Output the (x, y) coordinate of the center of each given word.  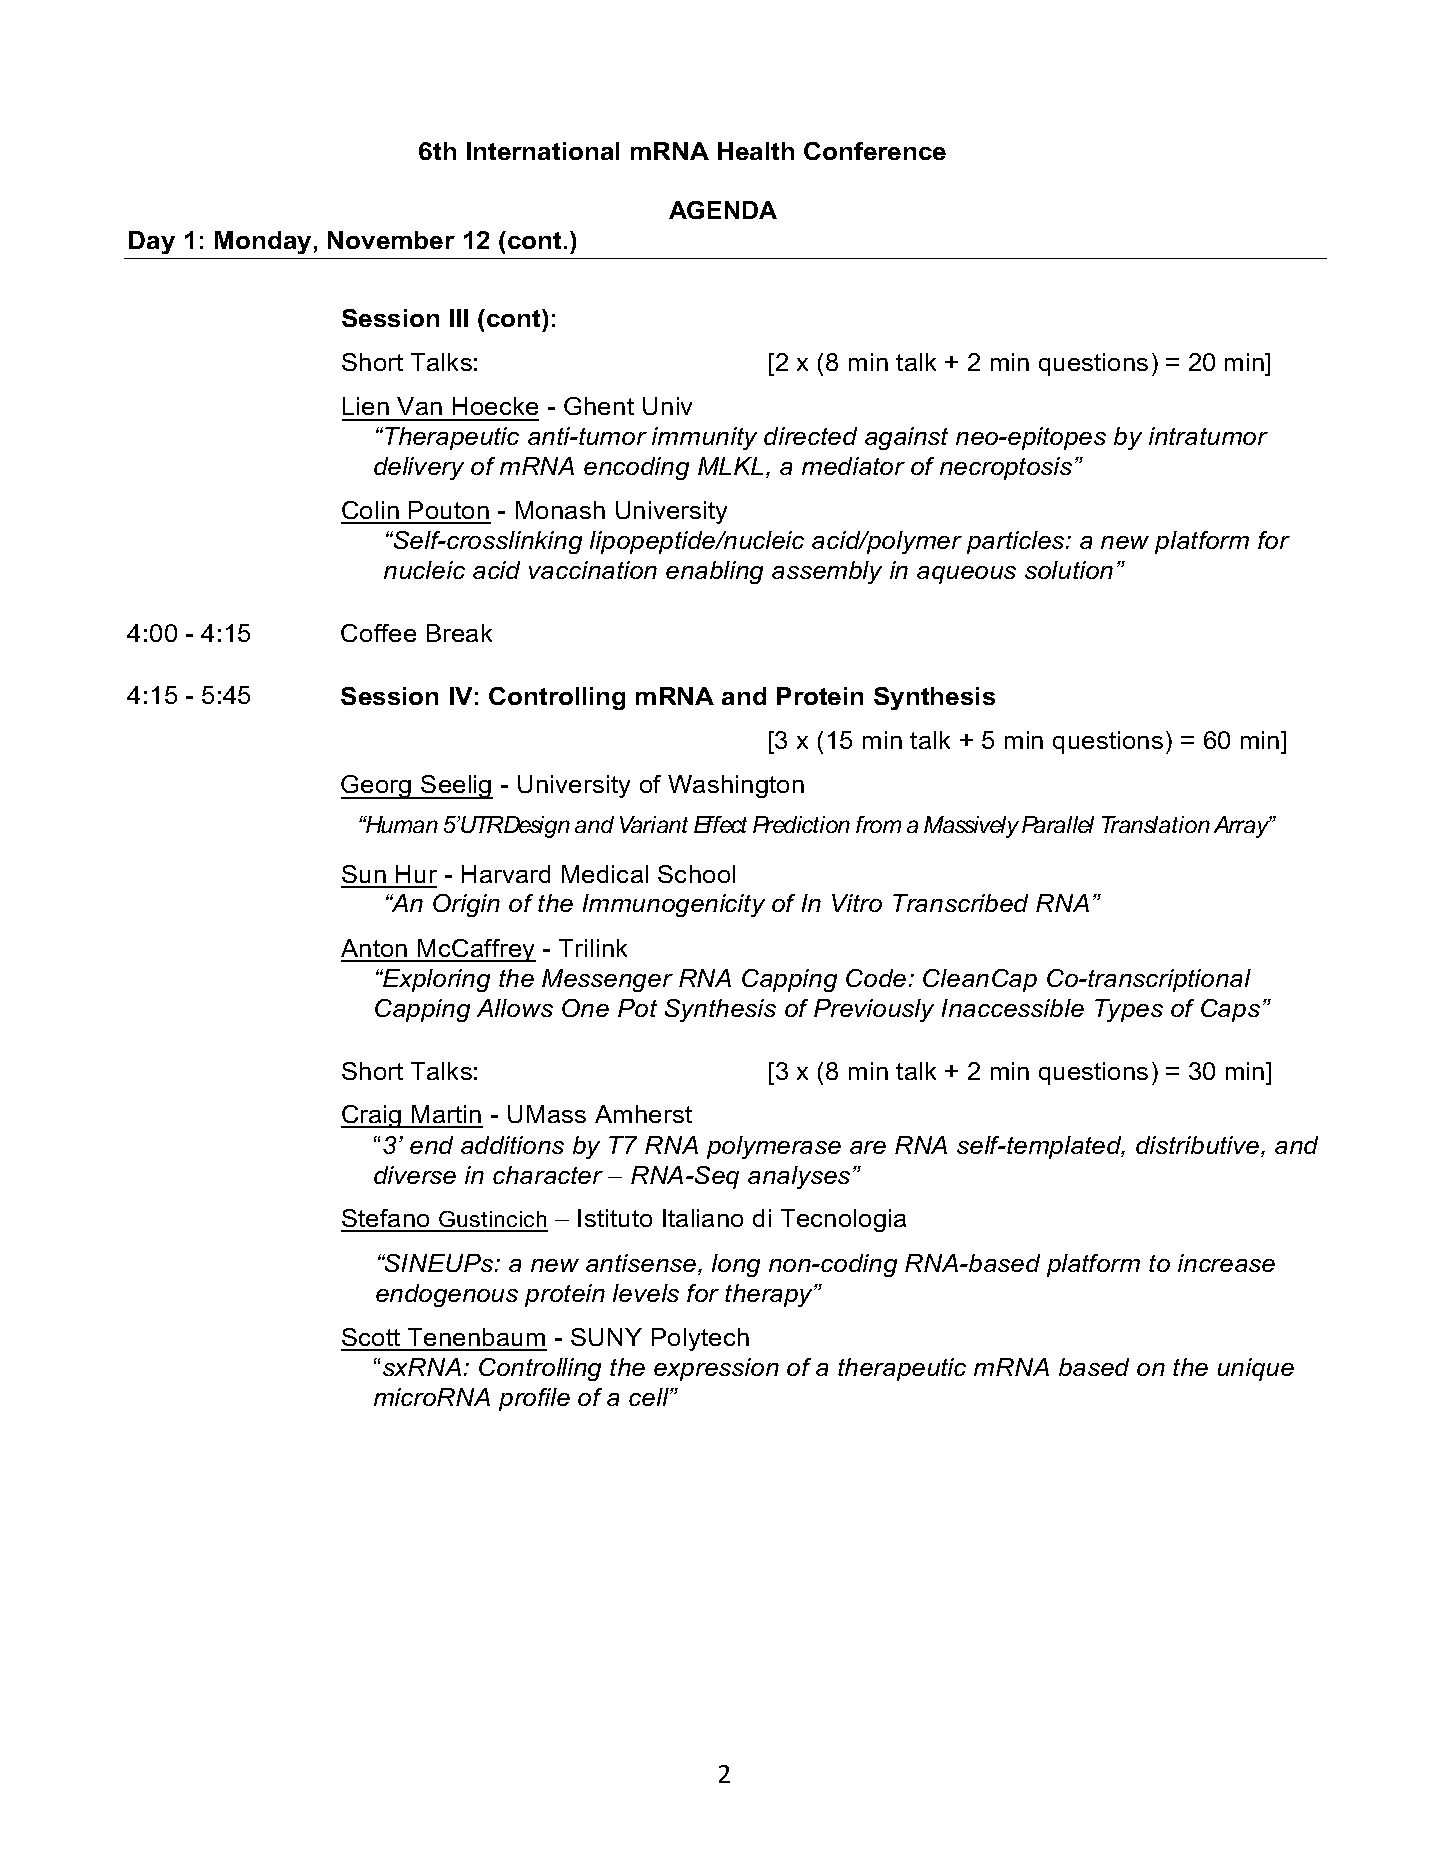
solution (1069, 570)
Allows (515, 1008)
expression (716, 1369)
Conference (875, 151)
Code (876, 978)
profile (534, 1399)
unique (1256, 1369)
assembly (827, 572)
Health (756, 151)
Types (1129, 1010)
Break (459, 633)
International (543, 151)
